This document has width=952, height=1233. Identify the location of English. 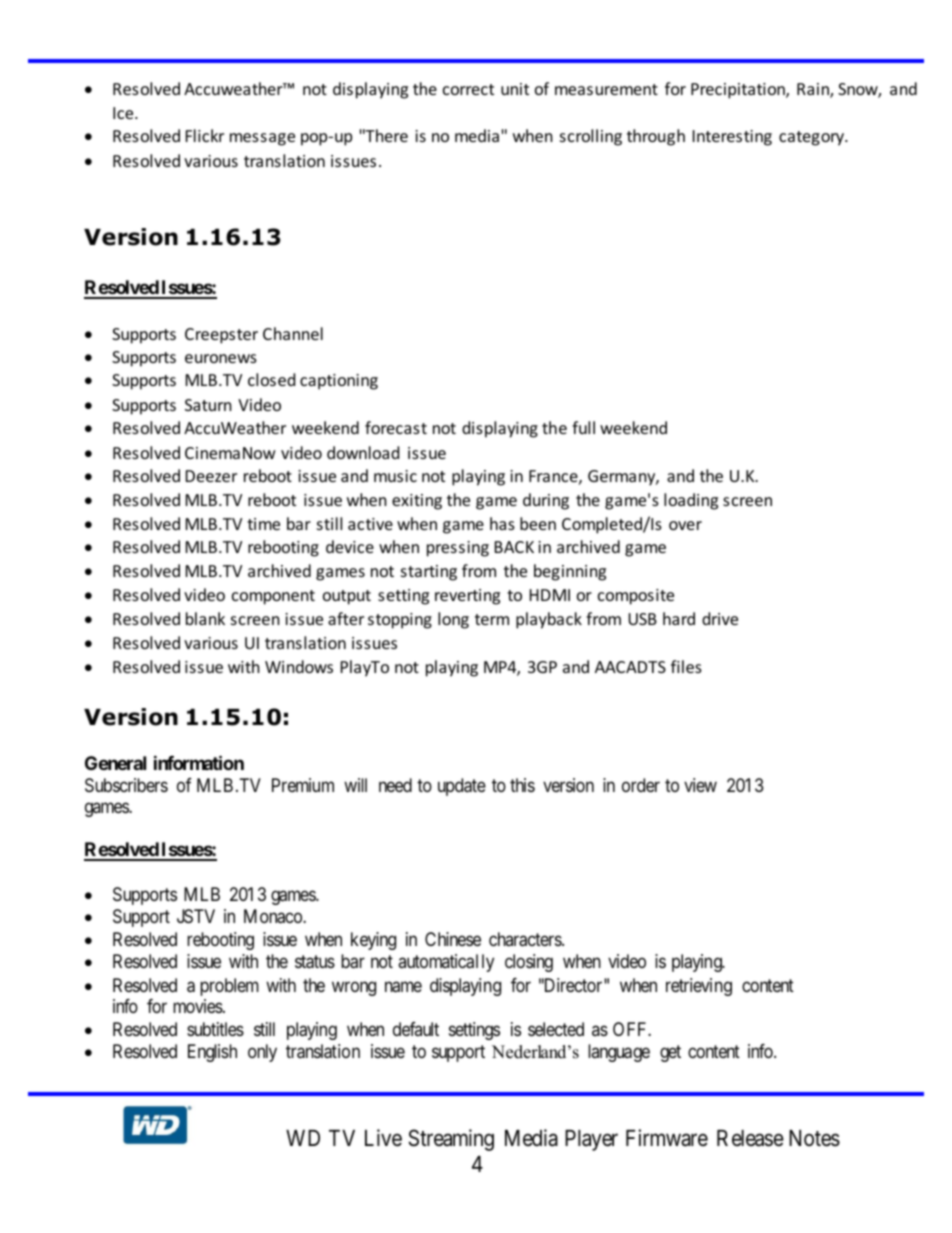
(212, 1053).
